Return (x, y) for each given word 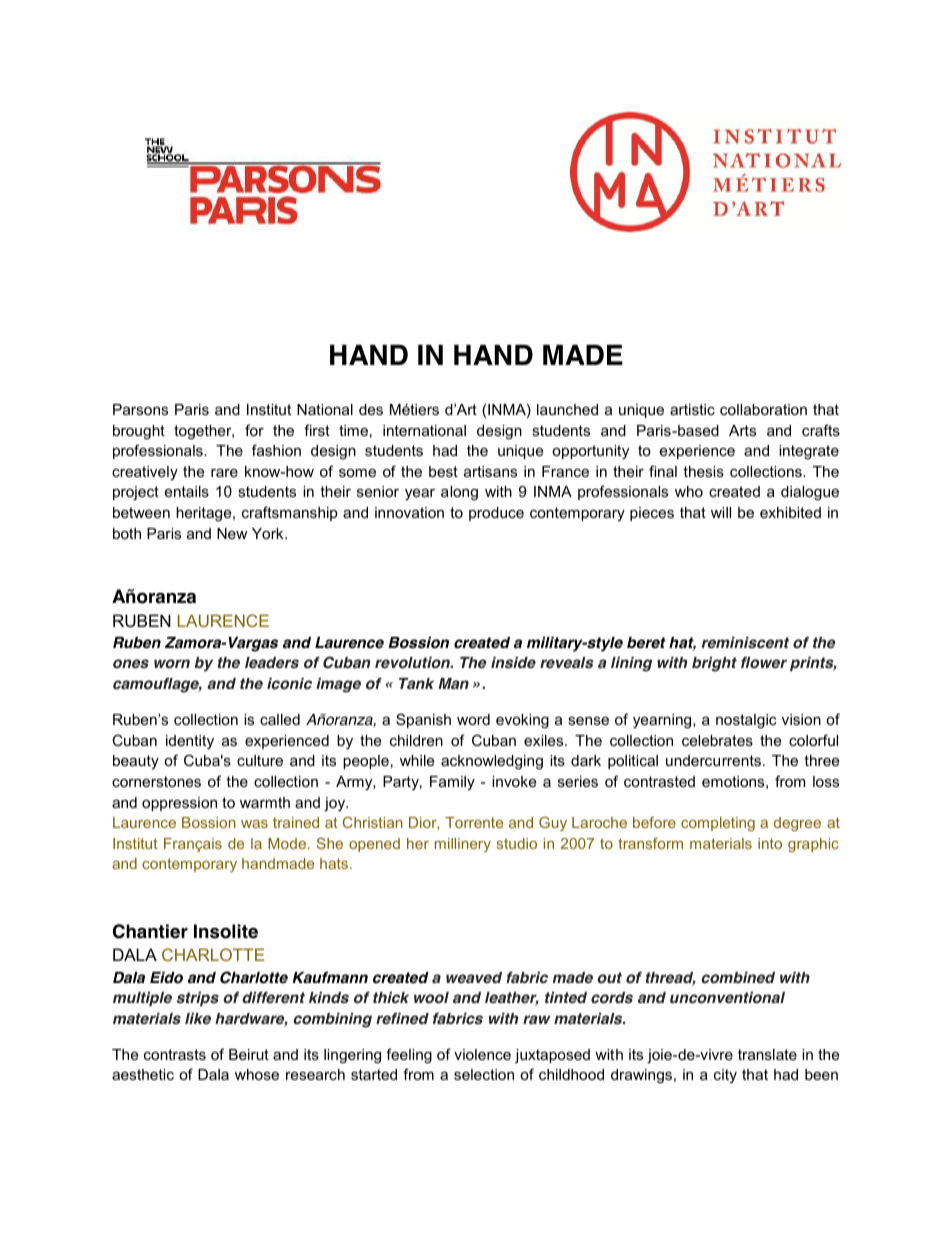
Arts (742, 430)
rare (224, 472)
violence (482, 1054)
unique (520, 452)
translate (767, 1054)
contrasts (175, 1054)
